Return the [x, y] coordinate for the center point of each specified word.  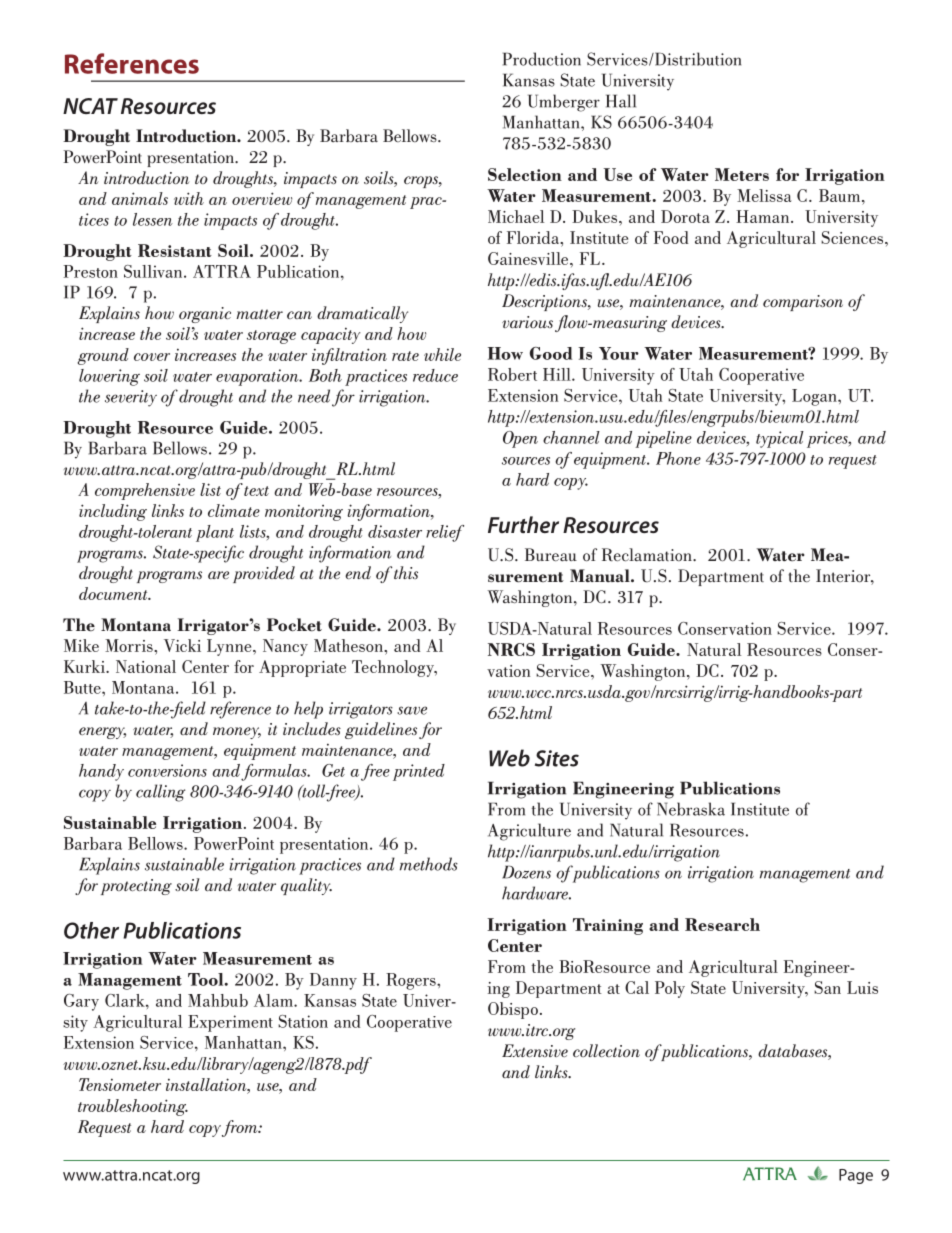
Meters [742, 174]
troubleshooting [133, 1107]
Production [542, 59]
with [189, 198]
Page [856, 1176]
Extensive [535, 1050]
